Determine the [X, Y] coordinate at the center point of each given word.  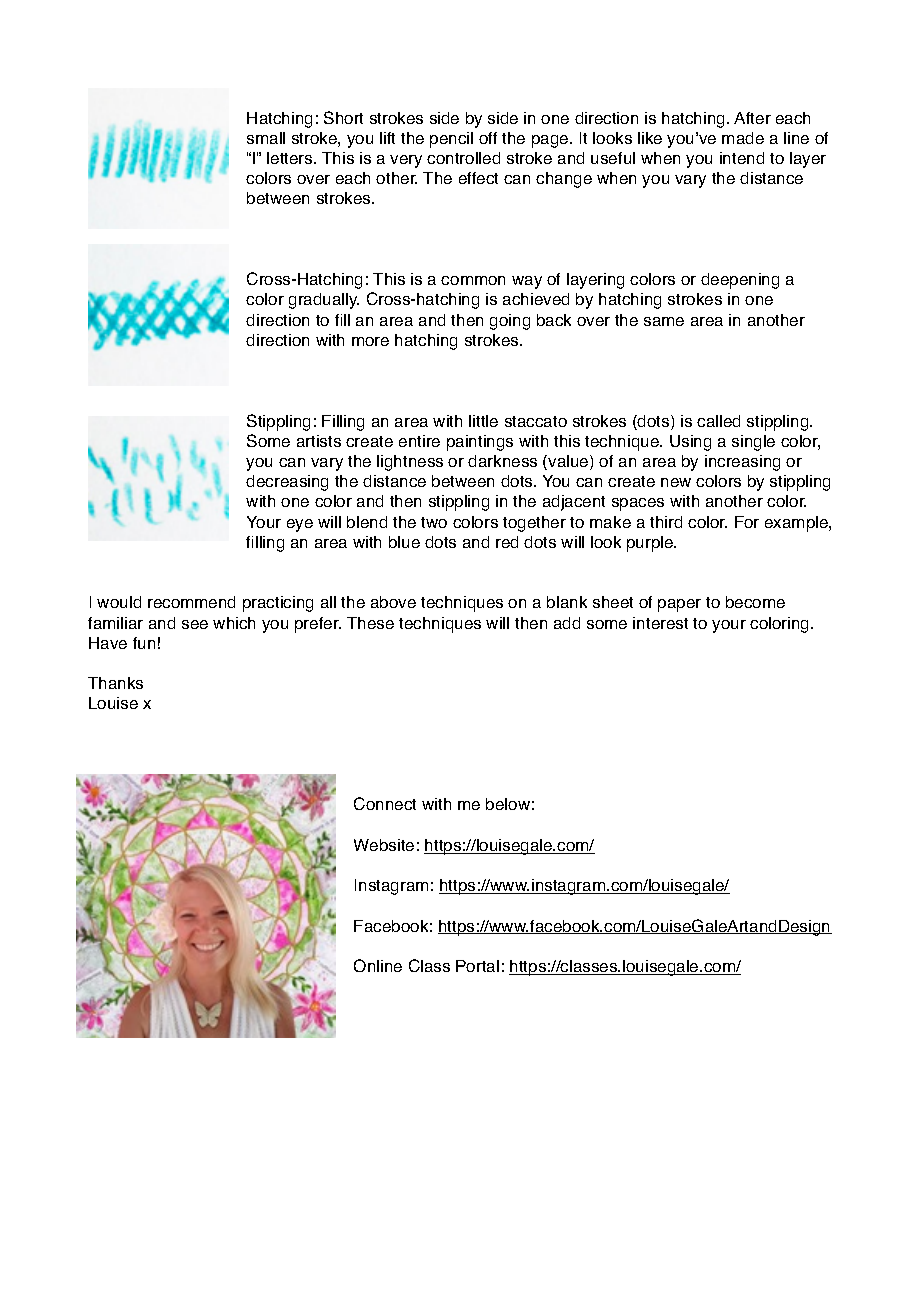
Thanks [115, 683]
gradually [324, 301]
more [370, 341]
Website [384, 845]
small [266, 138]
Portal [477, 966]
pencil [451, 140]
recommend [191, 602]
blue [404, 542]
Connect [385, 803]
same [664, 321]
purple [651, 544]
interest [660, 623]
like [650, 138]
